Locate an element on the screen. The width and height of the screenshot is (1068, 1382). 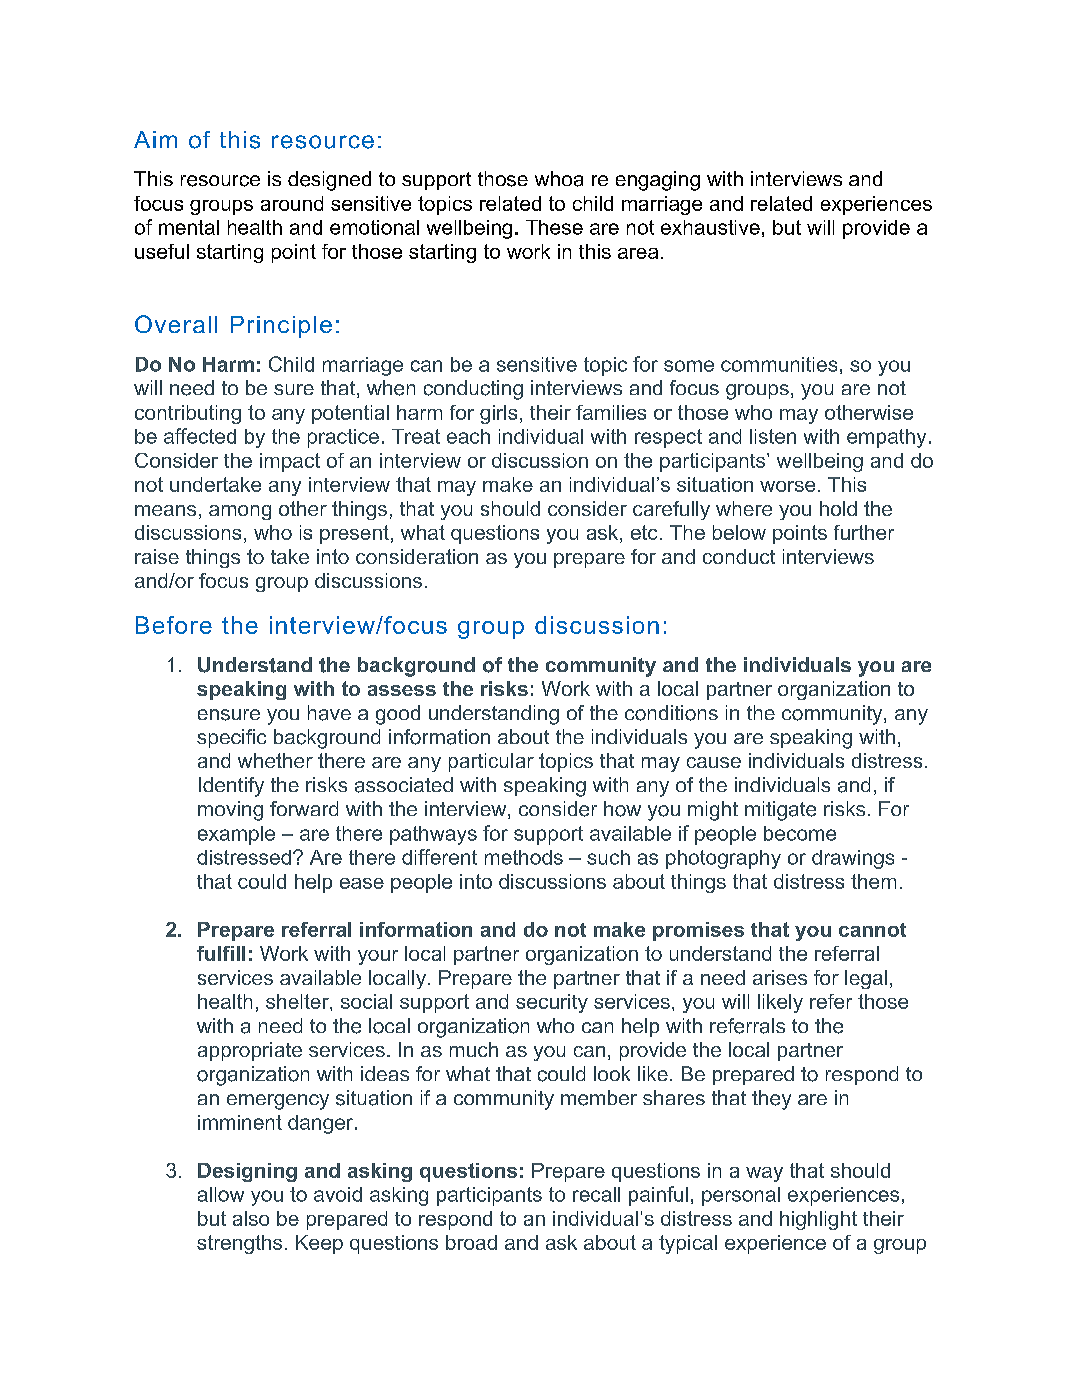
specific is located at coordinates (231, 738).
